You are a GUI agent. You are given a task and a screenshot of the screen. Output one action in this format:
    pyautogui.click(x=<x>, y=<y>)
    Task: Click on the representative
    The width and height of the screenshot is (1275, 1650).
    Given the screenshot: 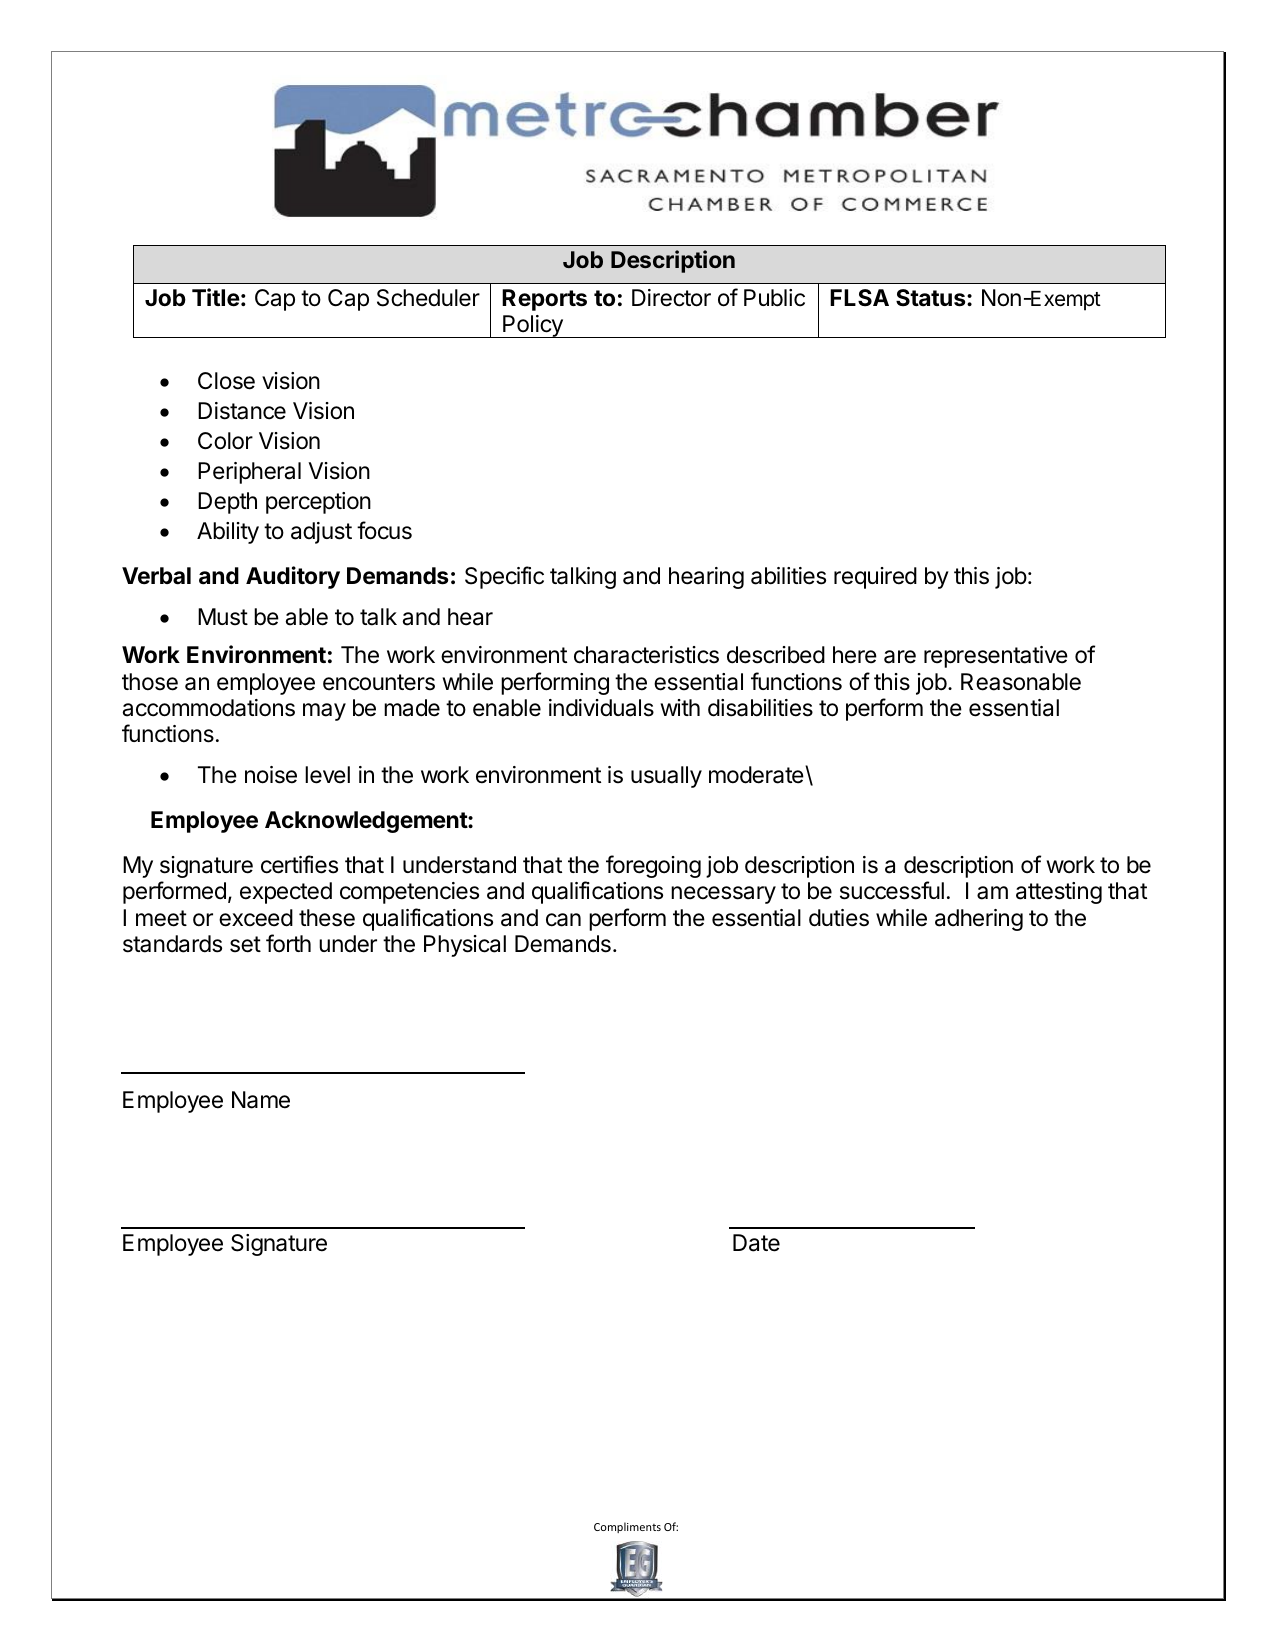 What is the action you would take?
    pyautogui.click(x=996, y=657)
